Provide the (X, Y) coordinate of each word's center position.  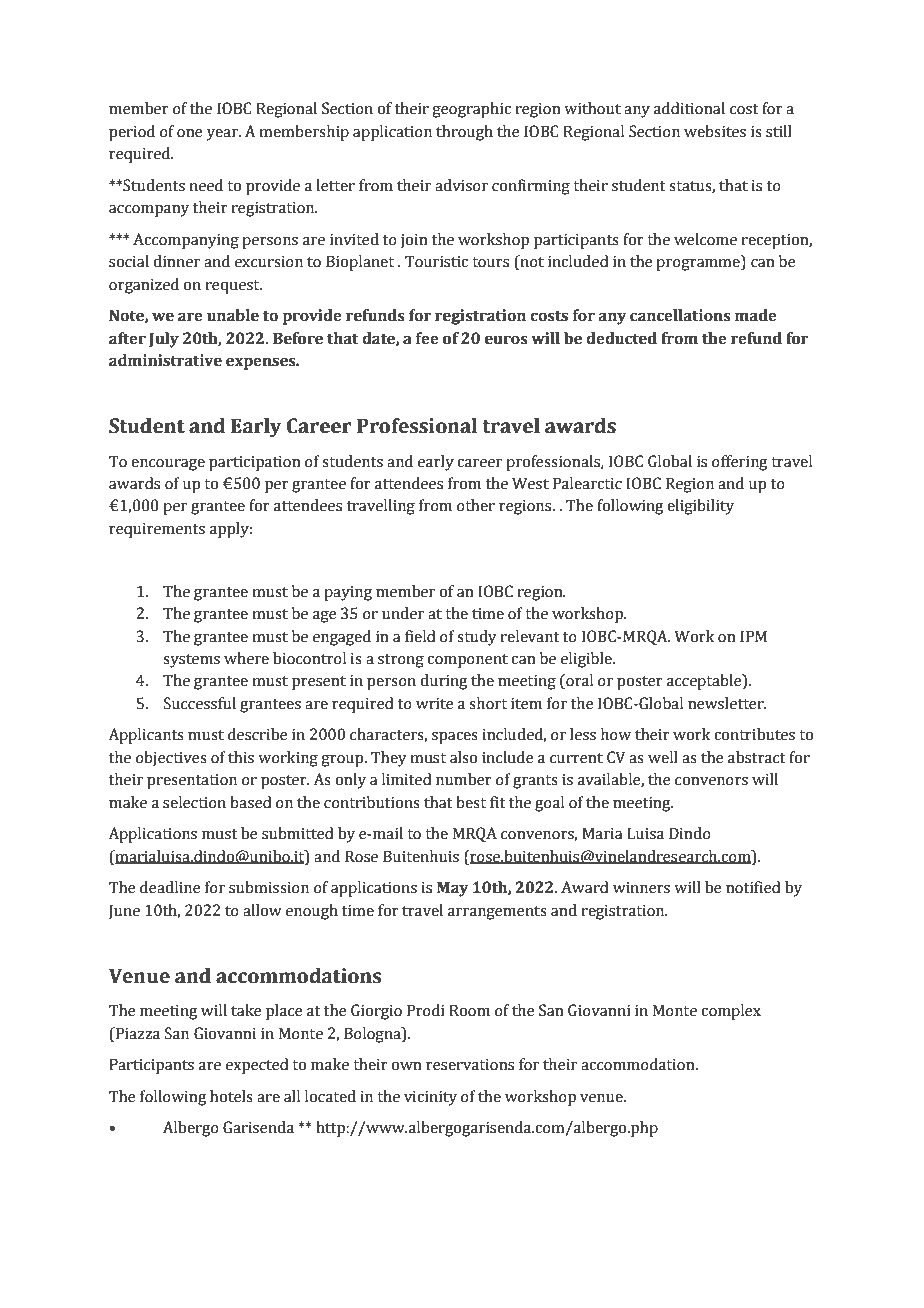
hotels (231, 1096)
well (663, 757)
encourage (168, 465)
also (463, 757)
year (223, 135)
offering (739, 463)
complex (731, 1012)
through (464, 133)
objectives (171, 759)
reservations (470, 1065)
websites (715, 131)
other (476, 505)
